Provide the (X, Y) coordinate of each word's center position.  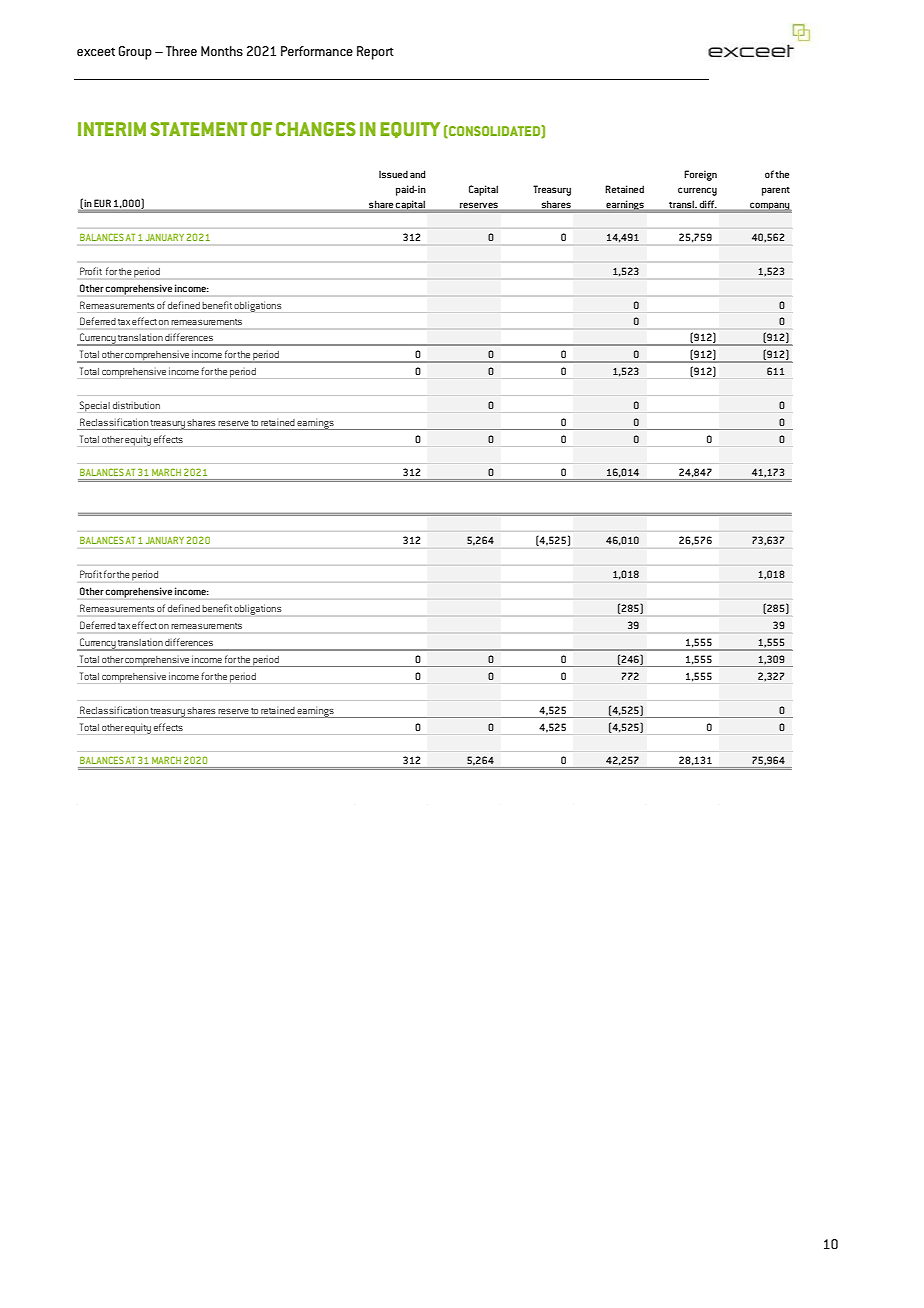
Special (95, 406)
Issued (393, 174)
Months (222, 51)
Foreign (700, 175)
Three (181, 51)
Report (375, 53)
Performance (317, 51)
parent (776, 191)
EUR (102, 203)
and (417, 174)
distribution (136, 405)
